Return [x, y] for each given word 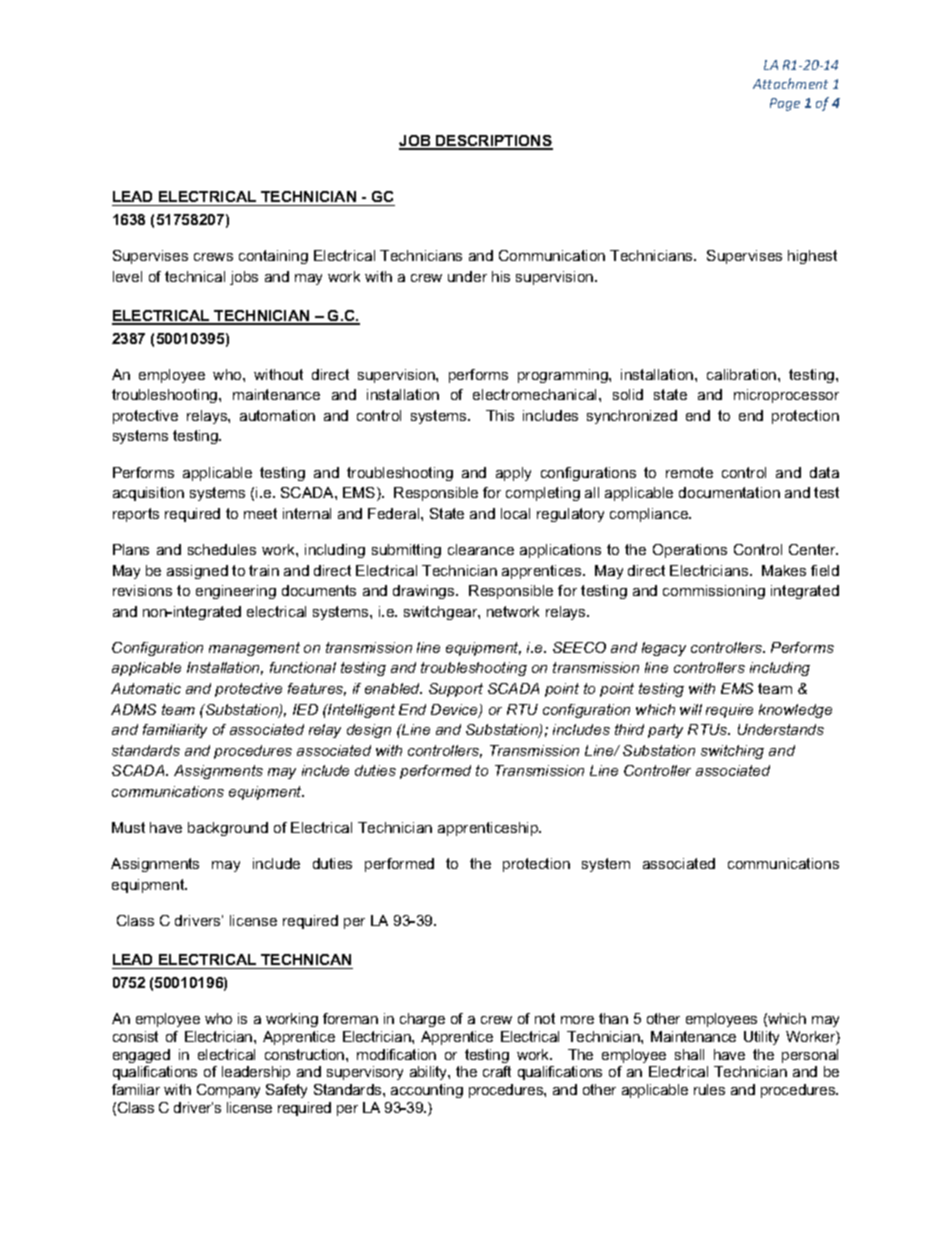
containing [273, 257]
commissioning [714, 592]
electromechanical [536, 394]
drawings [425, 592]
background [228, 829]
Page [785, 104]
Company [228, 1091]
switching [732, 752]
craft [497, 1071]
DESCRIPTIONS [493, 142]
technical [195, 276]
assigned [197, 572]
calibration [743, 374]
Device [455, 711]
